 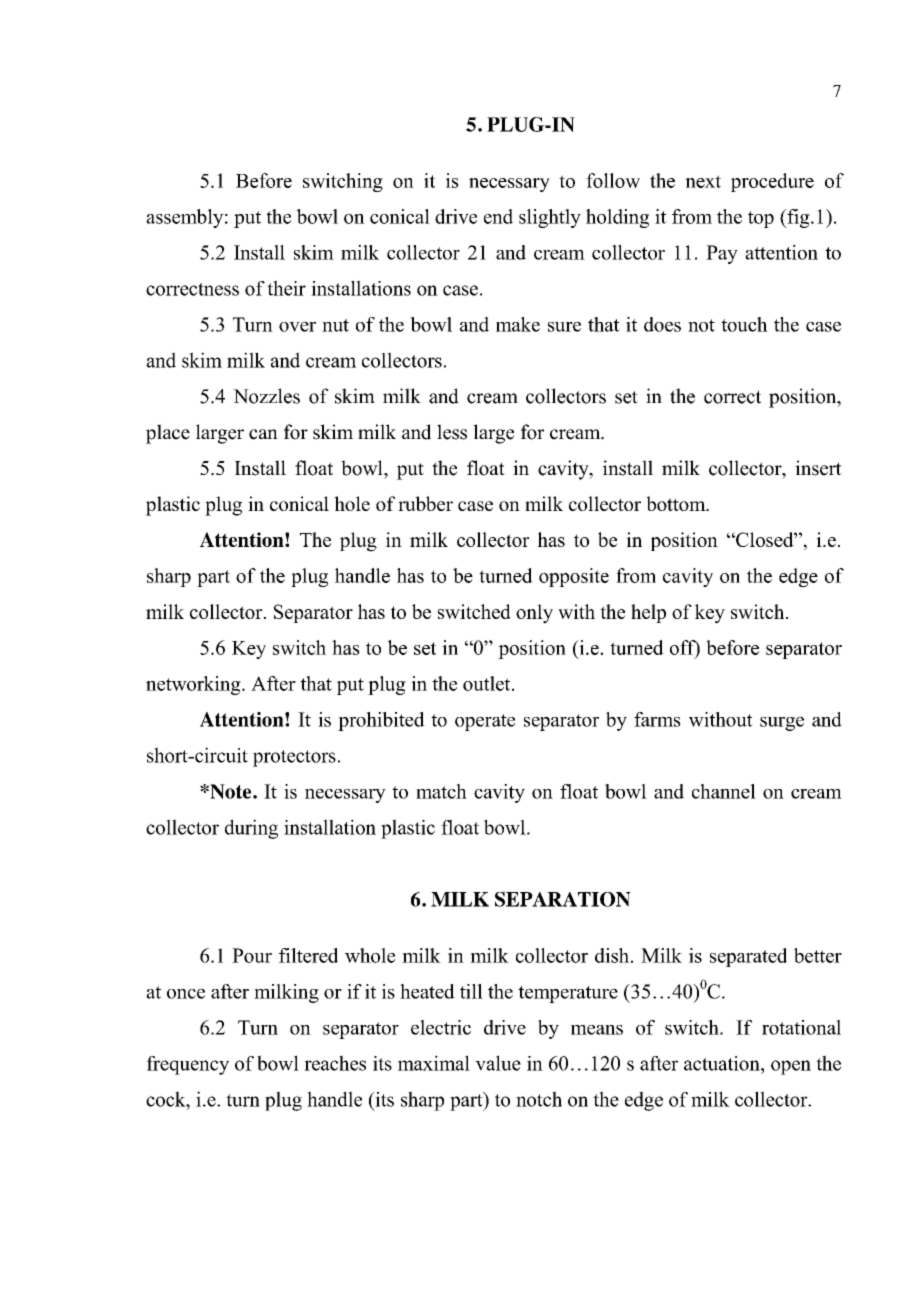 I want to click on only, so click(x=534, y=614).
